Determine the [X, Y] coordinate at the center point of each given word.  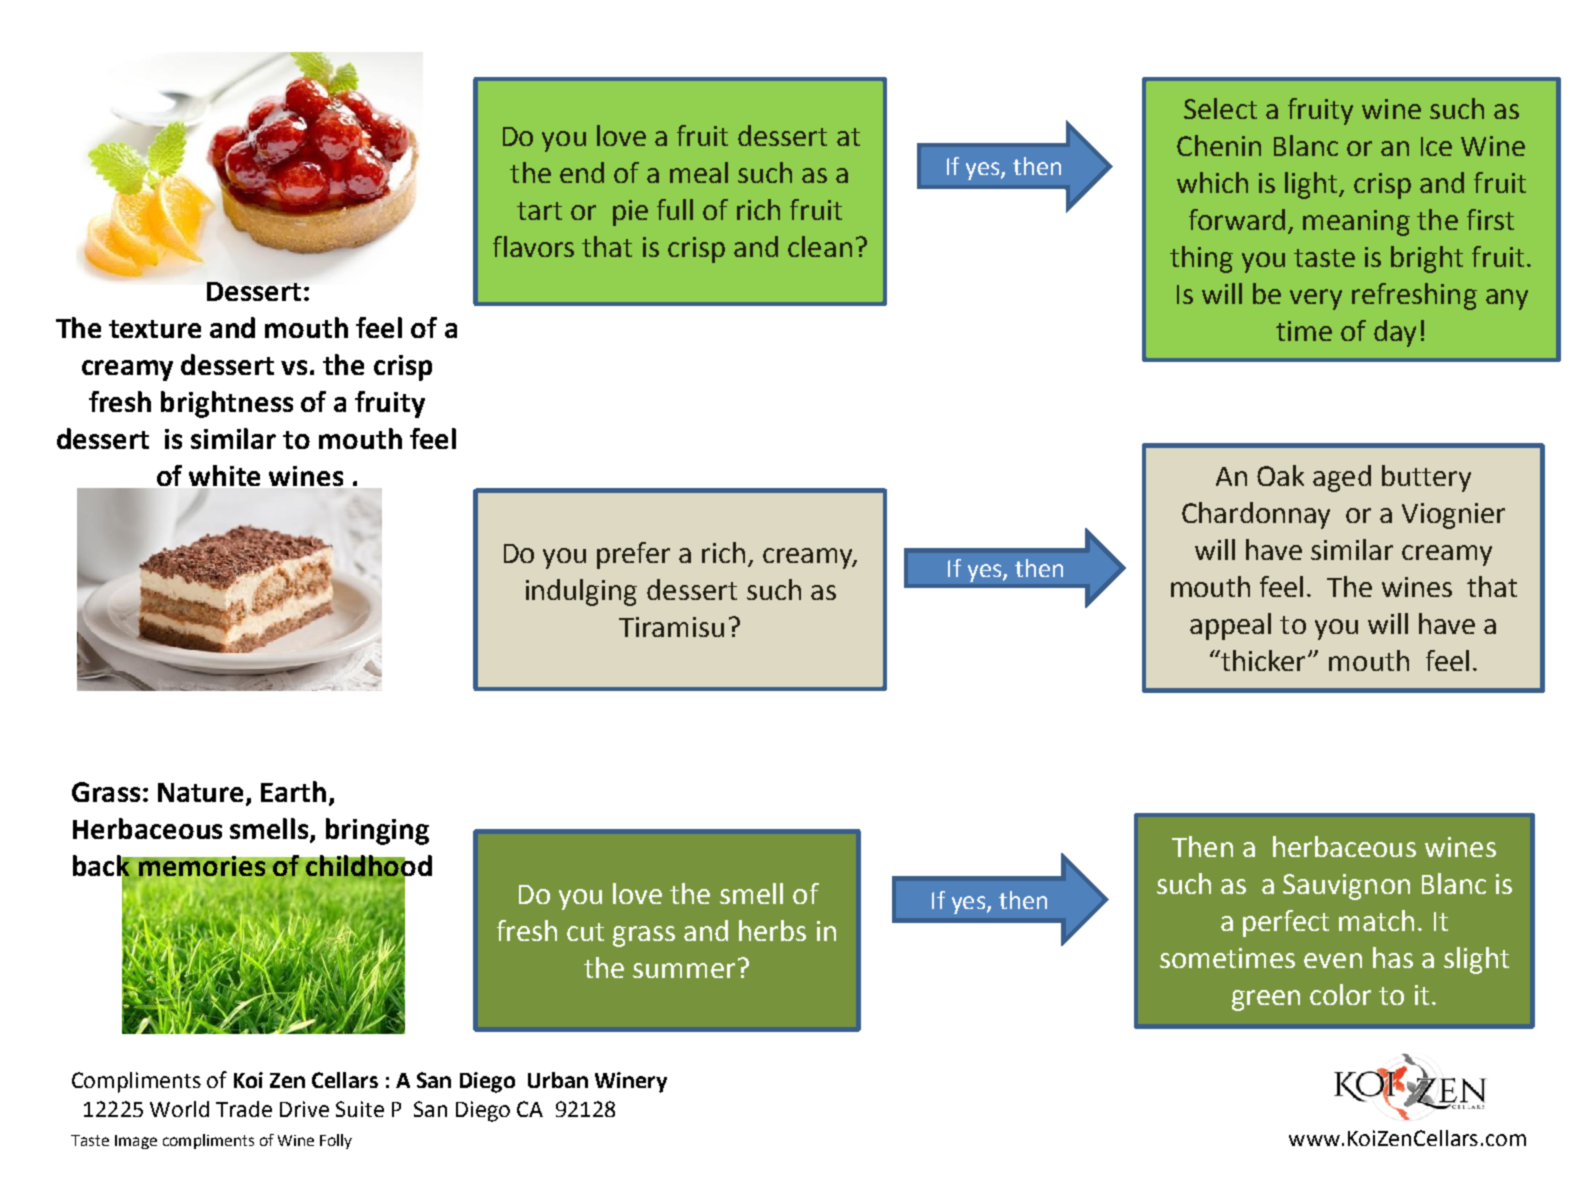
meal [699, 172]
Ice [1436, 146]
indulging [581, 592]
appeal [1230, 626]
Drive [304, 1109]
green [1266, 1000]
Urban [558, 1080]
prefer [633, 555]
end [582, 172]
